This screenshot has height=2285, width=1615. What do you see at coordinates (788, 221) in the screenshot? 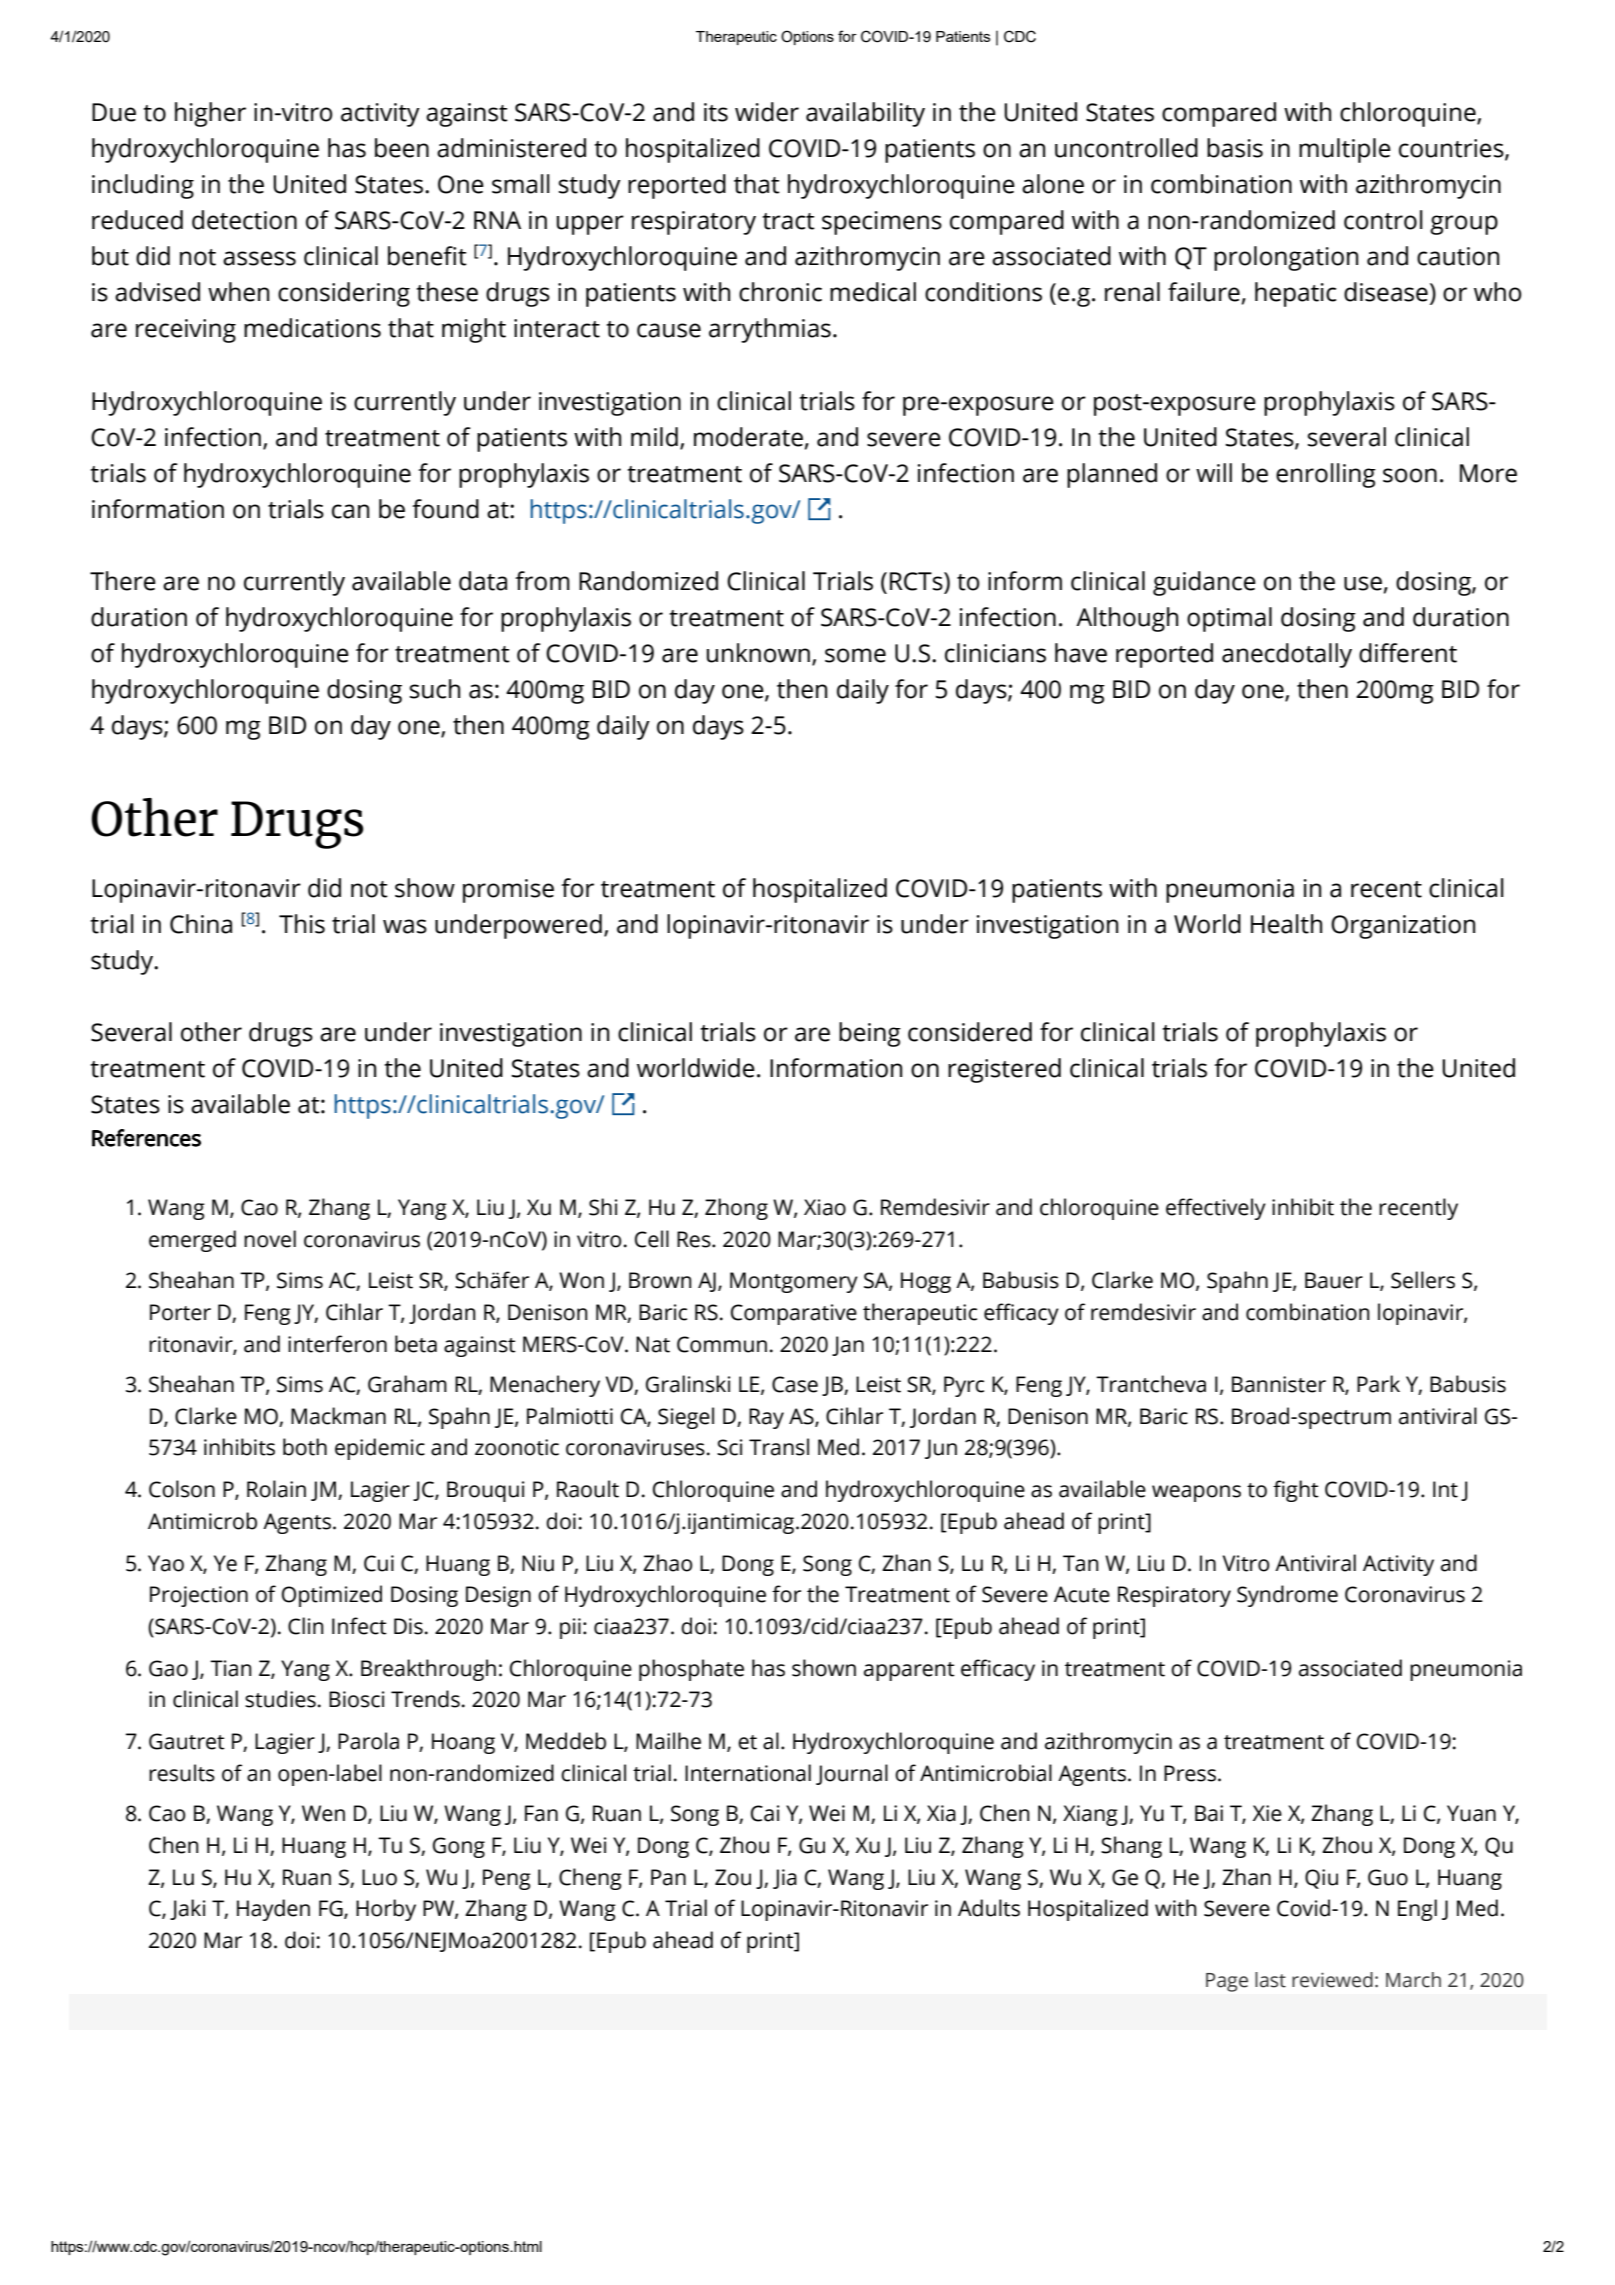
I see `tract` at bounding box center [788, 221].
